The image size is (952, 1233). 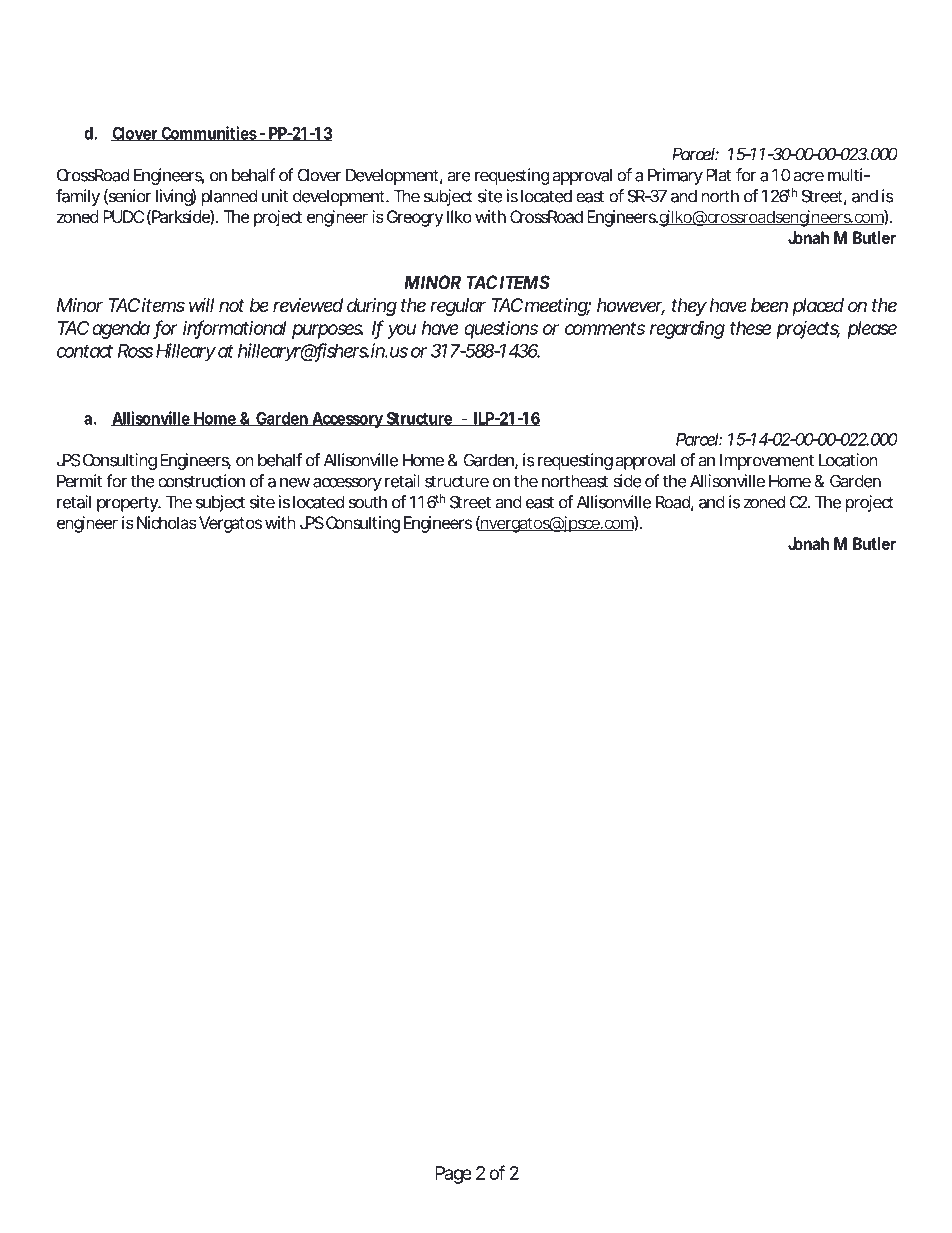 I want to click on are, so click(x=459, y=177).
